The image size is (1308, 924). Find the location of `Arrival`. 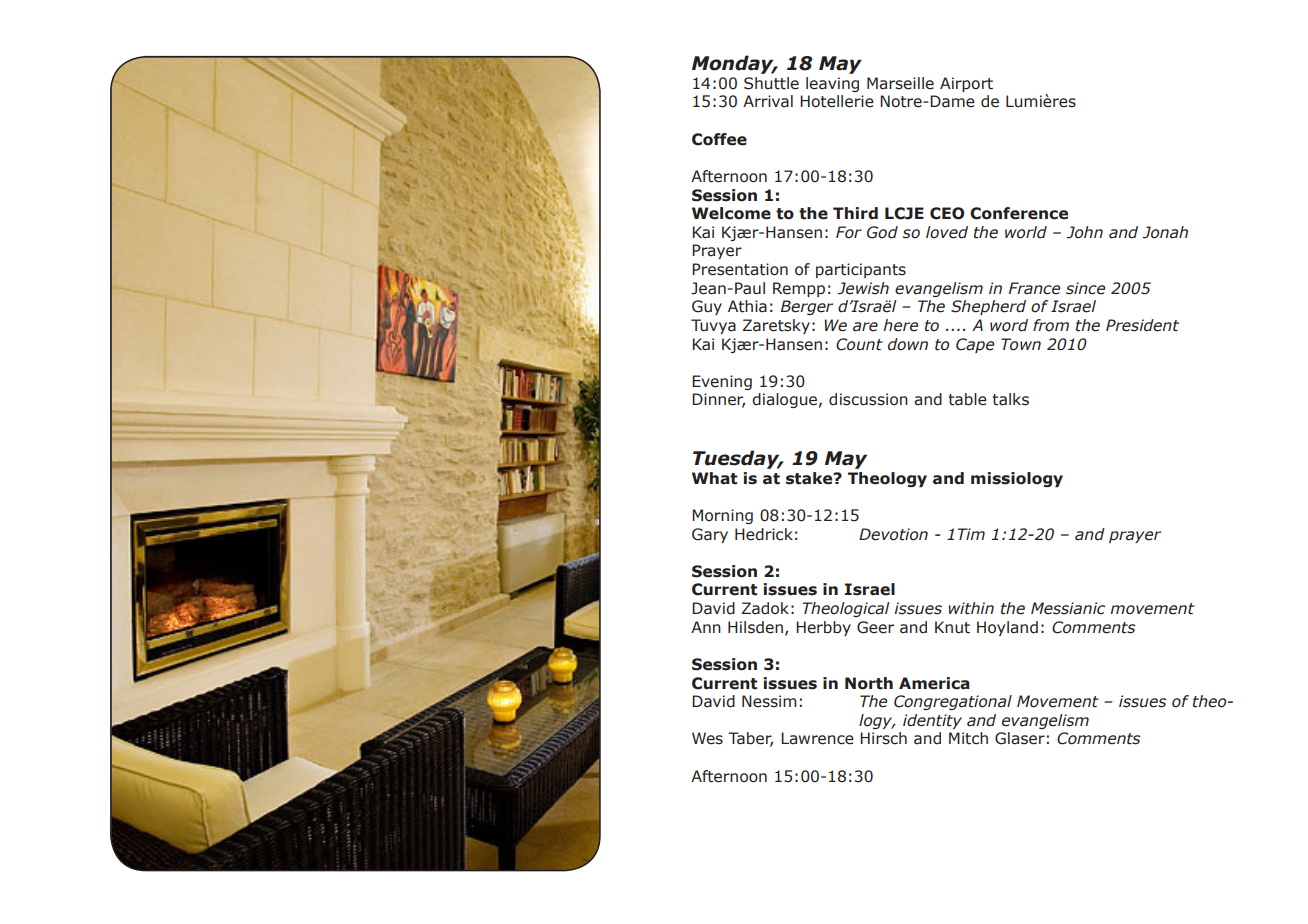

Arrival is located at coordinates (768, 101).
